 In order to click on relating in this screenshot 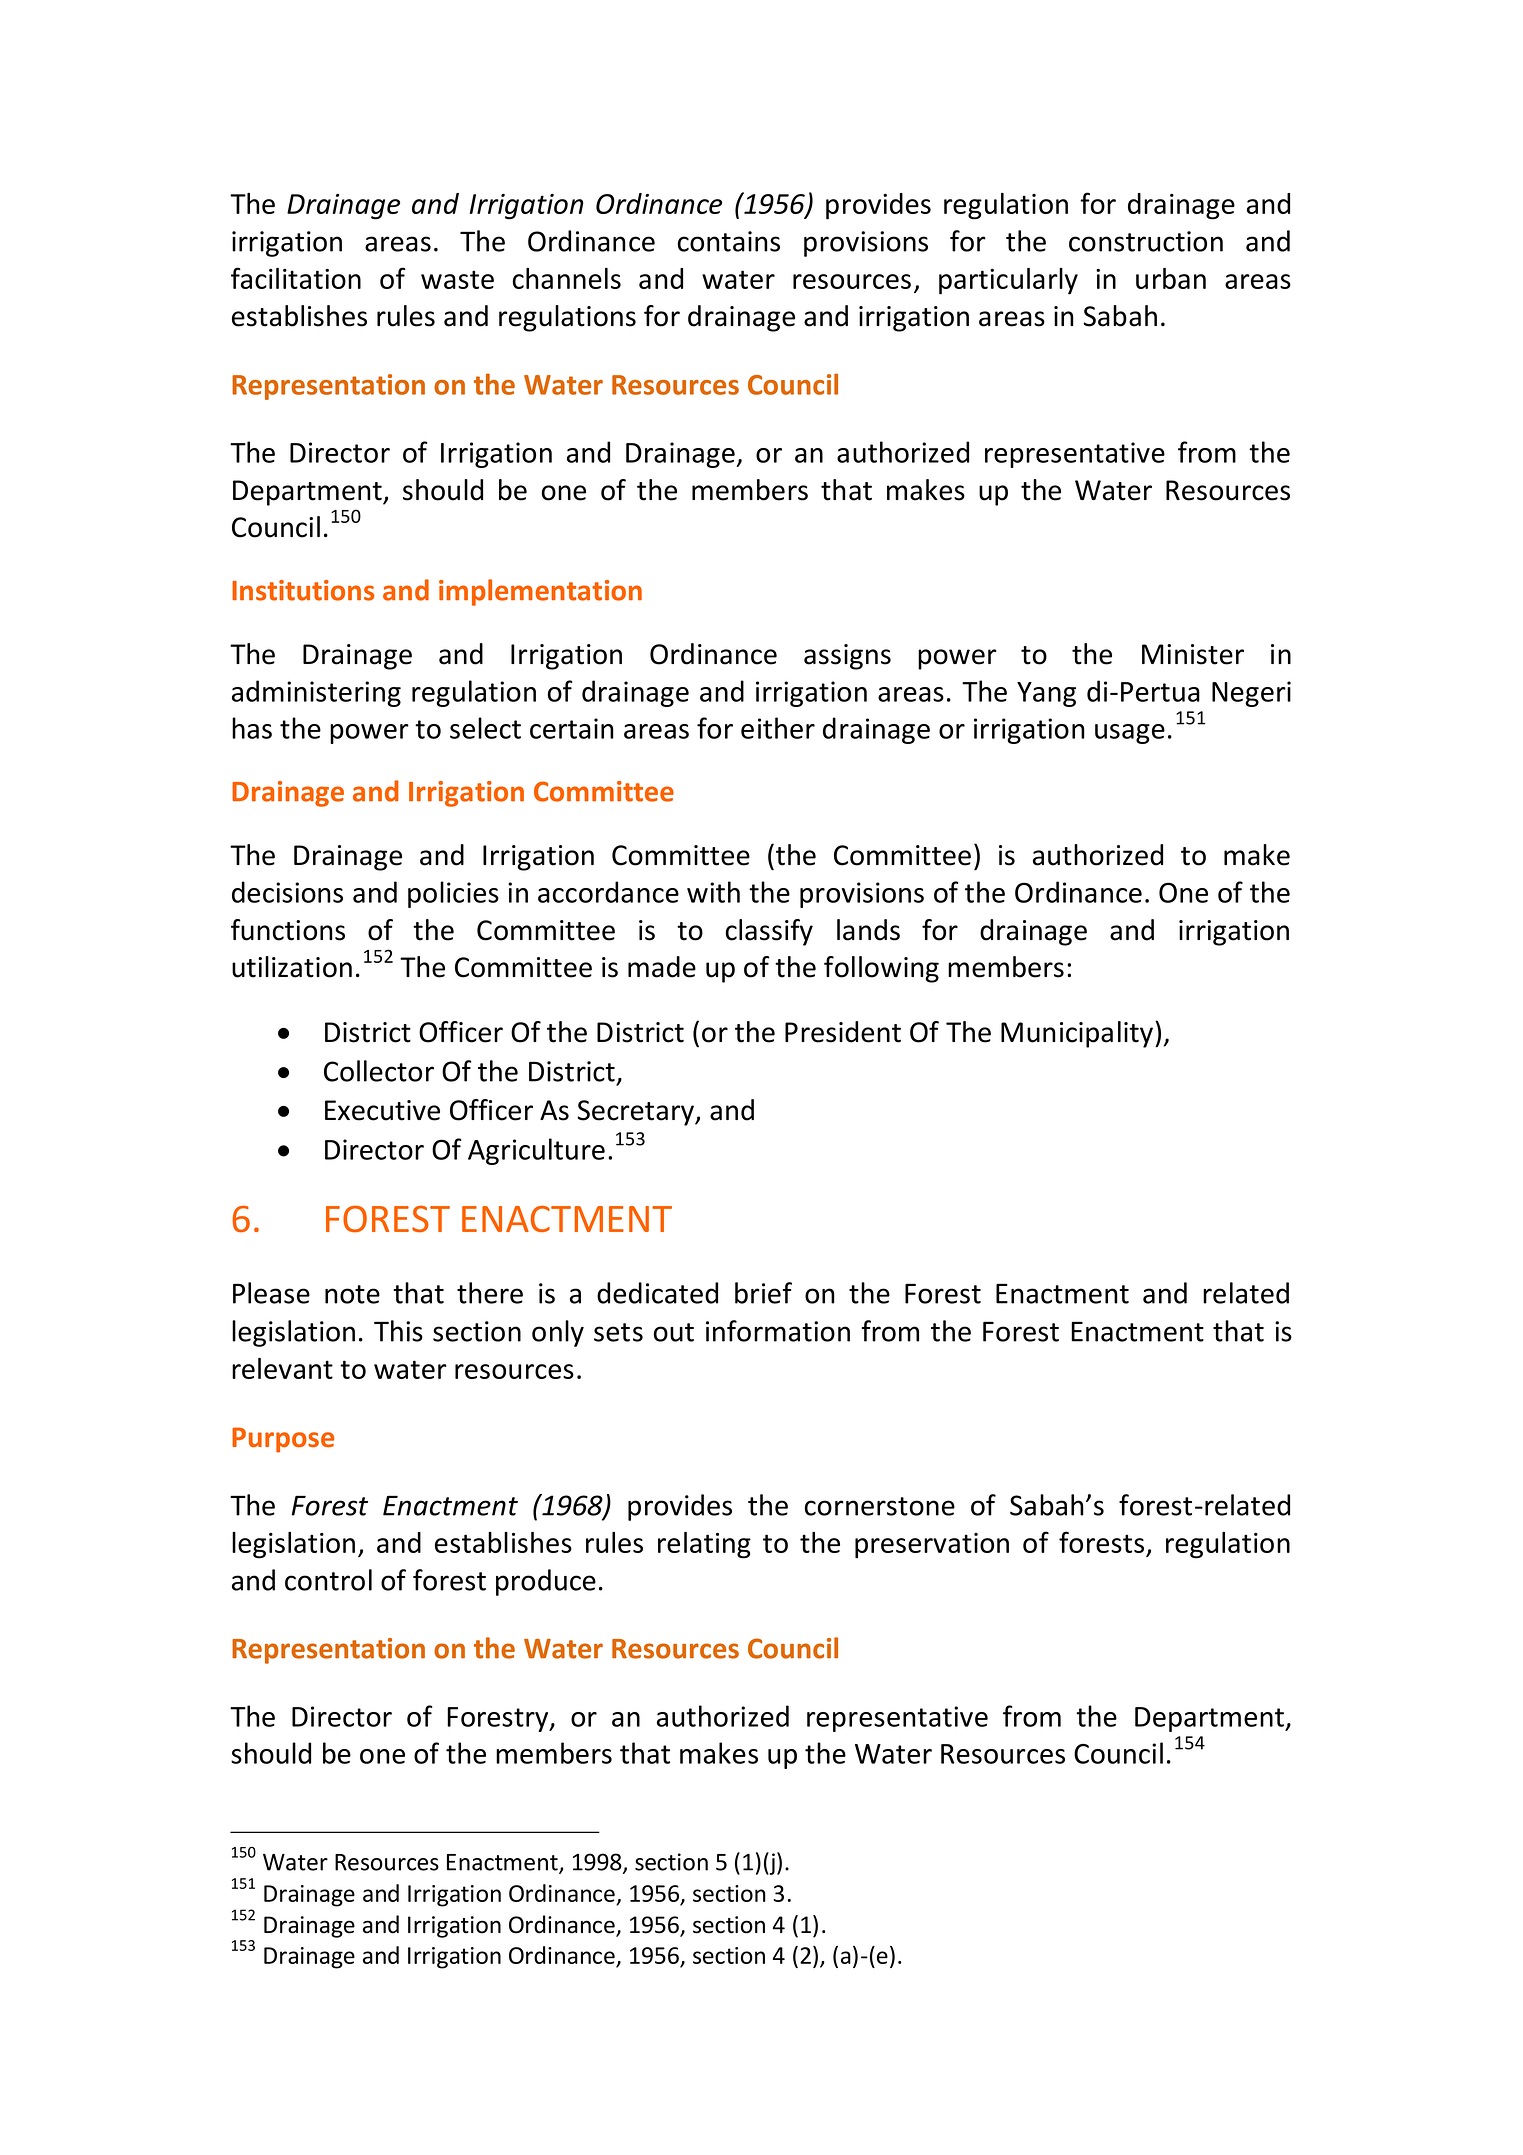, I will do `click(704, 1545)`.
